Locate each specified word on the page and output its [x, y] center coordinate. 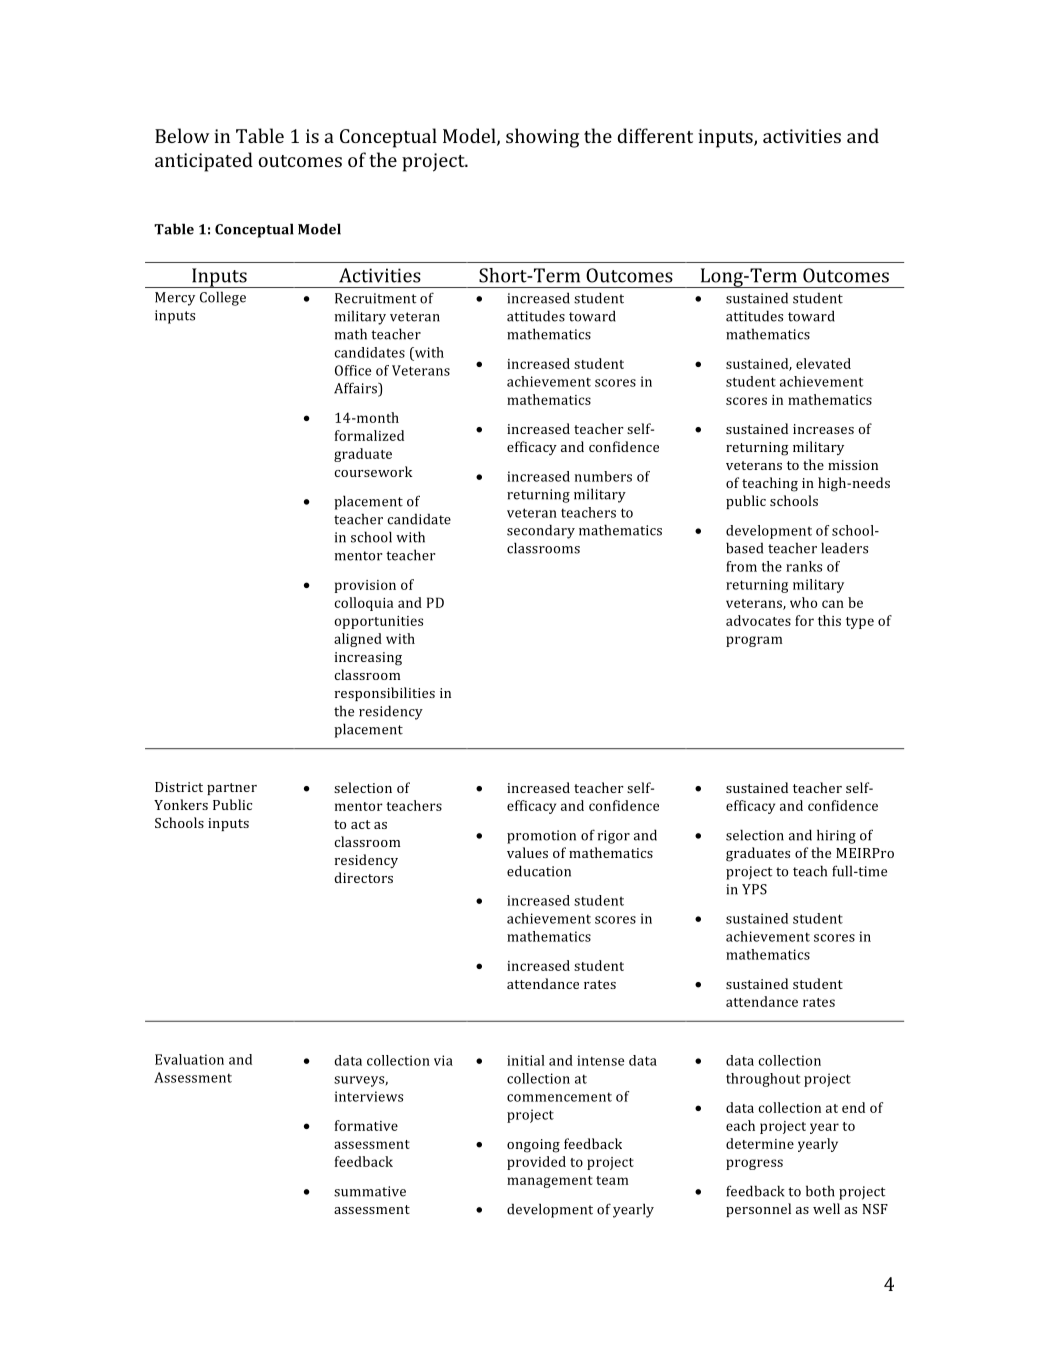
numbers [603, 476]
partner [232, 789]
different [655, 135]
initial [526, 1060]
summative [370, 1191]
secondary [541, 531]
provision [365, 586]
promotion [541, 837]
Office [353, 370]
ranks [804, 566]
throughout [763, 1080]
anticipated [204, 162]
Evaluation [189, 1059]
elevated [823, 363]
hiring [836, 836]
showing [542, 138]
